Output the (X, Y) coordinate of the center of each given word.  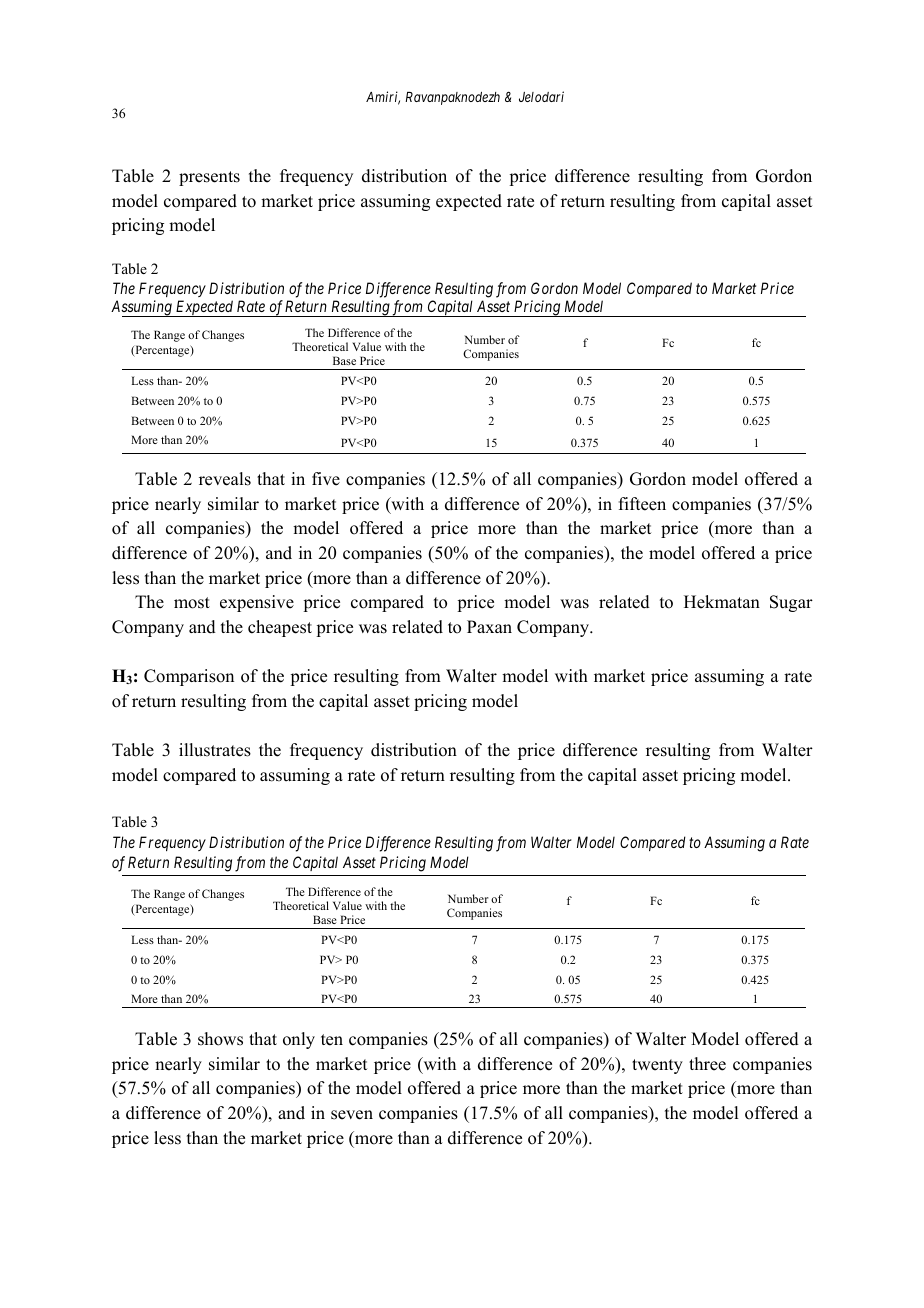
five (326, 479)
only (299, 1040)
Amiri (383, 98)
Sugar (791, 603)
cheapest (280, 628)
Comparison (189, 677)
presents (209, 178)
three (707, 1064)
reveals (225, 479)
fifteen (642, 504)
